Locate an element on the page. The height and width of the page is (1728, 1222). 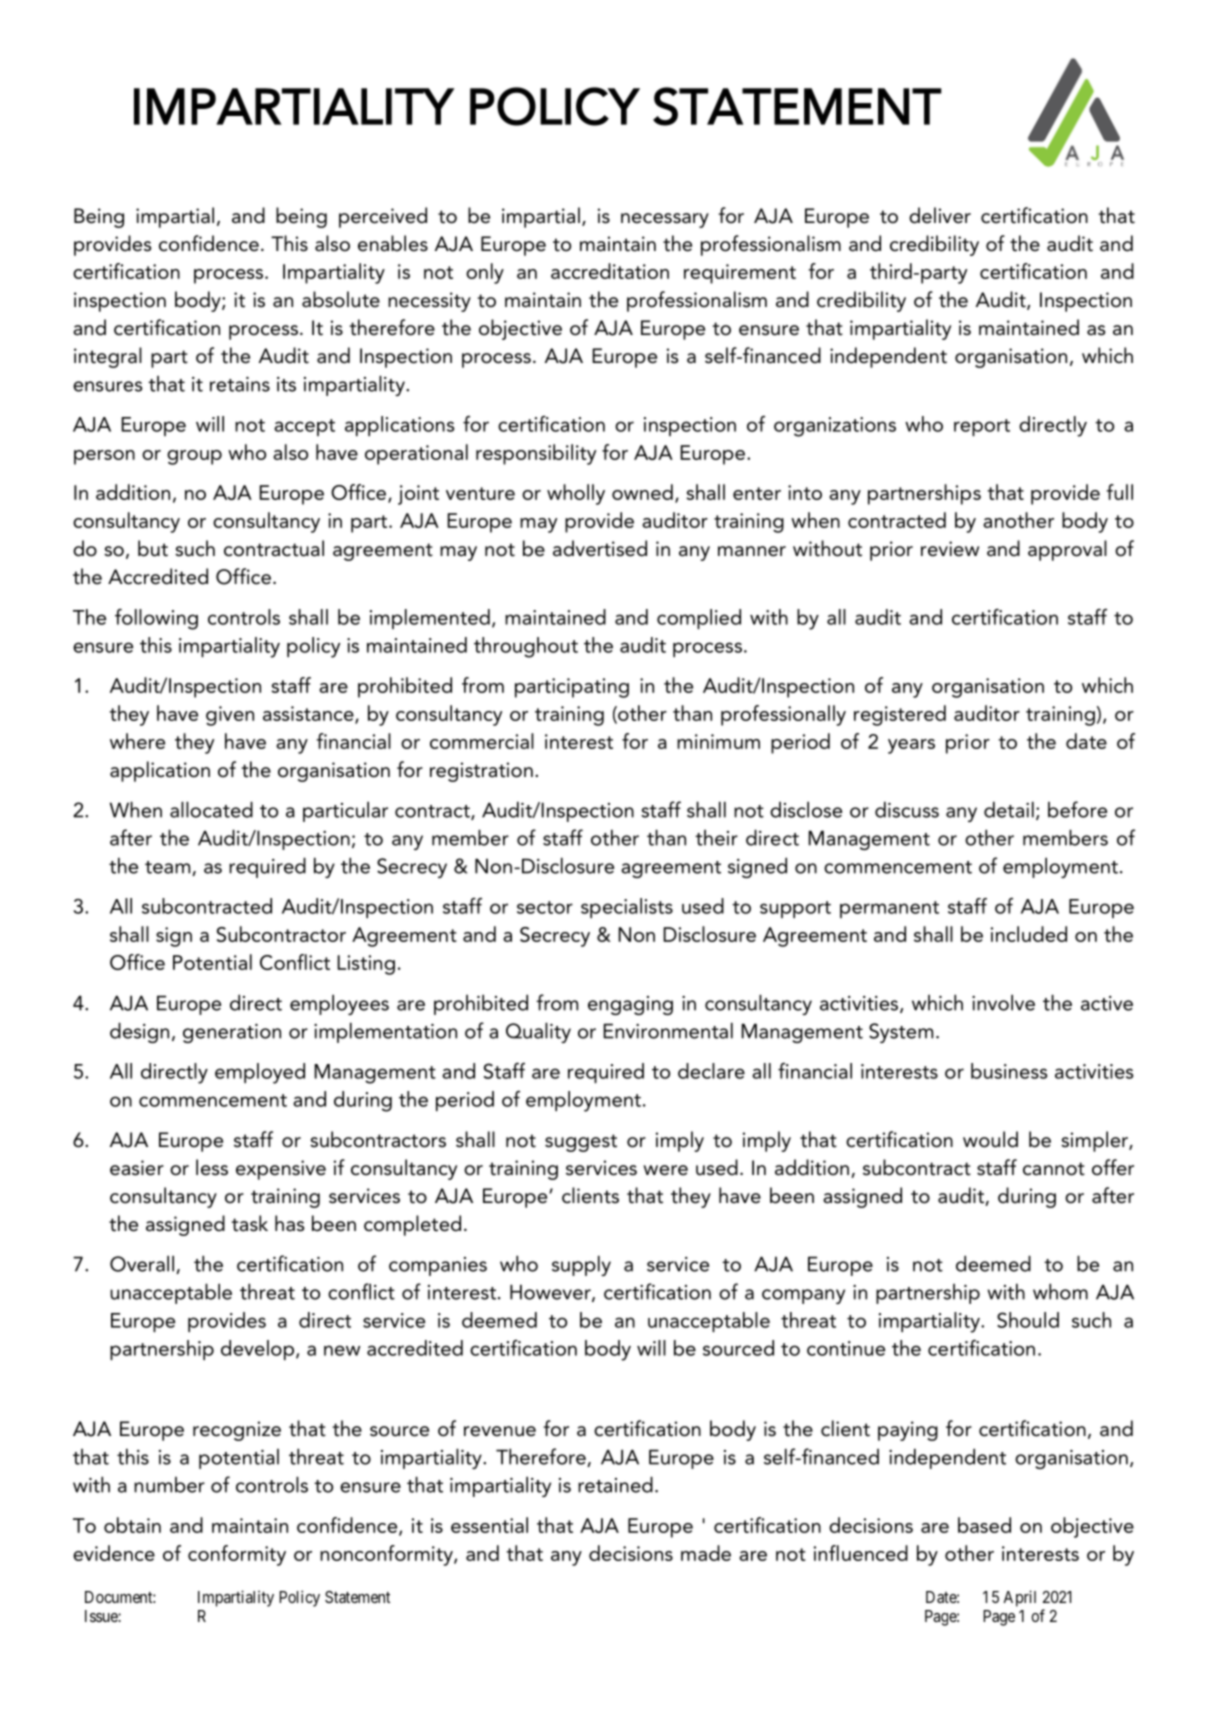
specialists is located at coordinates (627, 908).
